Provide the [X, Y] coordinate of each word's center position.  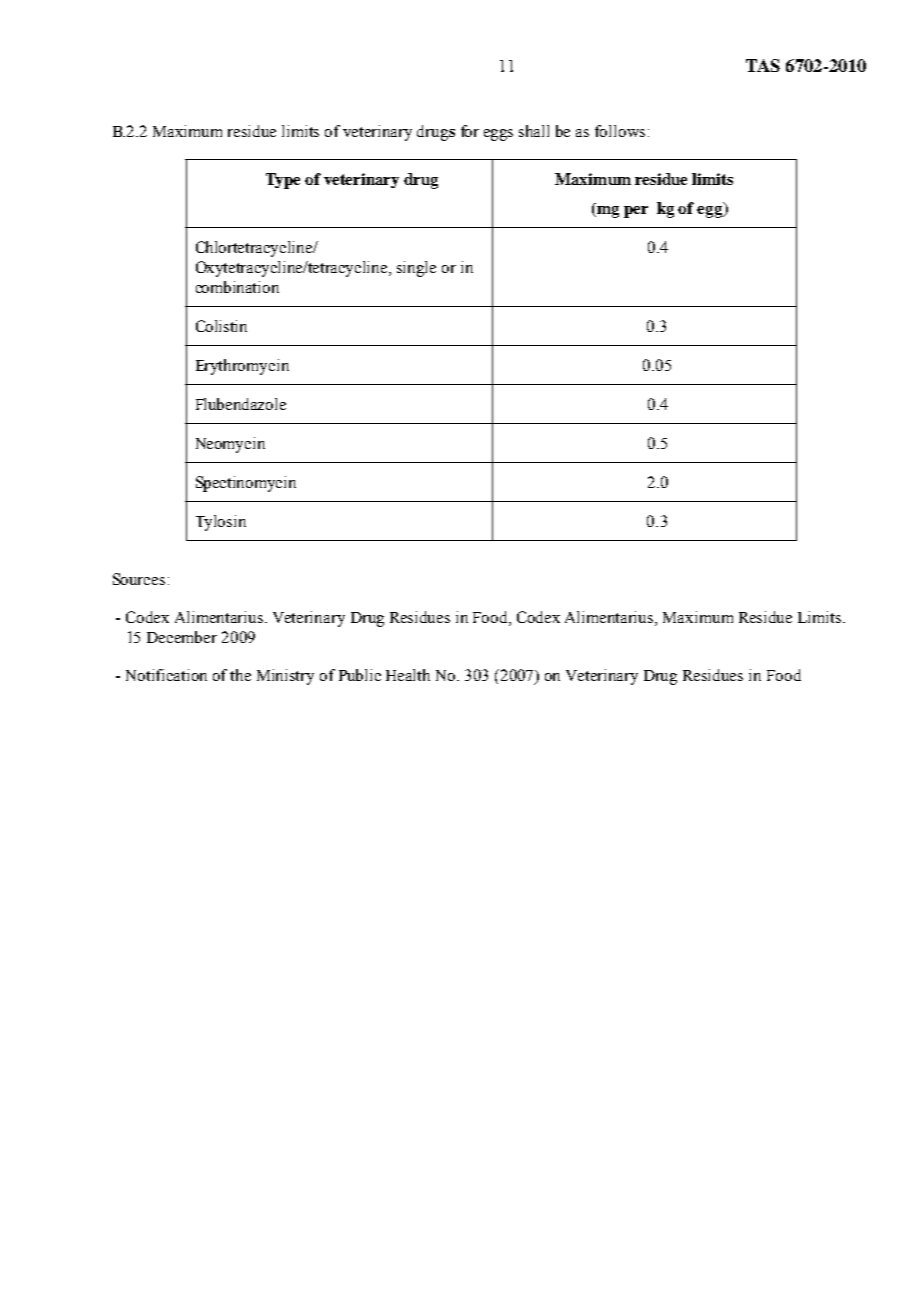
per [636, 212]
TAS [763, 65]
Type [283, 181]
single [416, 269]
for [470, 131]
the [240, 675]
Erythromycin [242, 367]
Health [408, 675]
